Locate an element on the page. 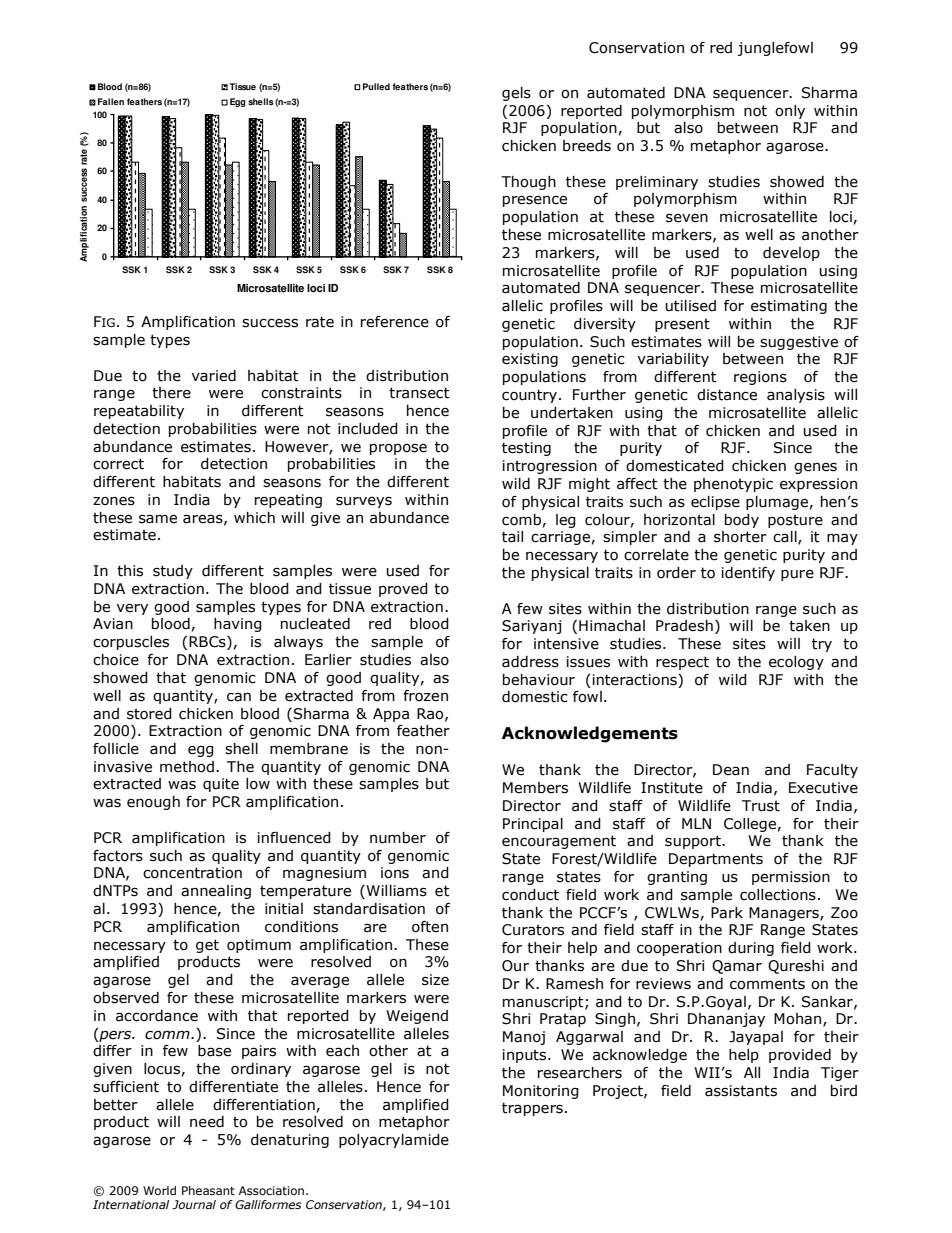  polyacrylamide is located at coordinates (394, 1141).
